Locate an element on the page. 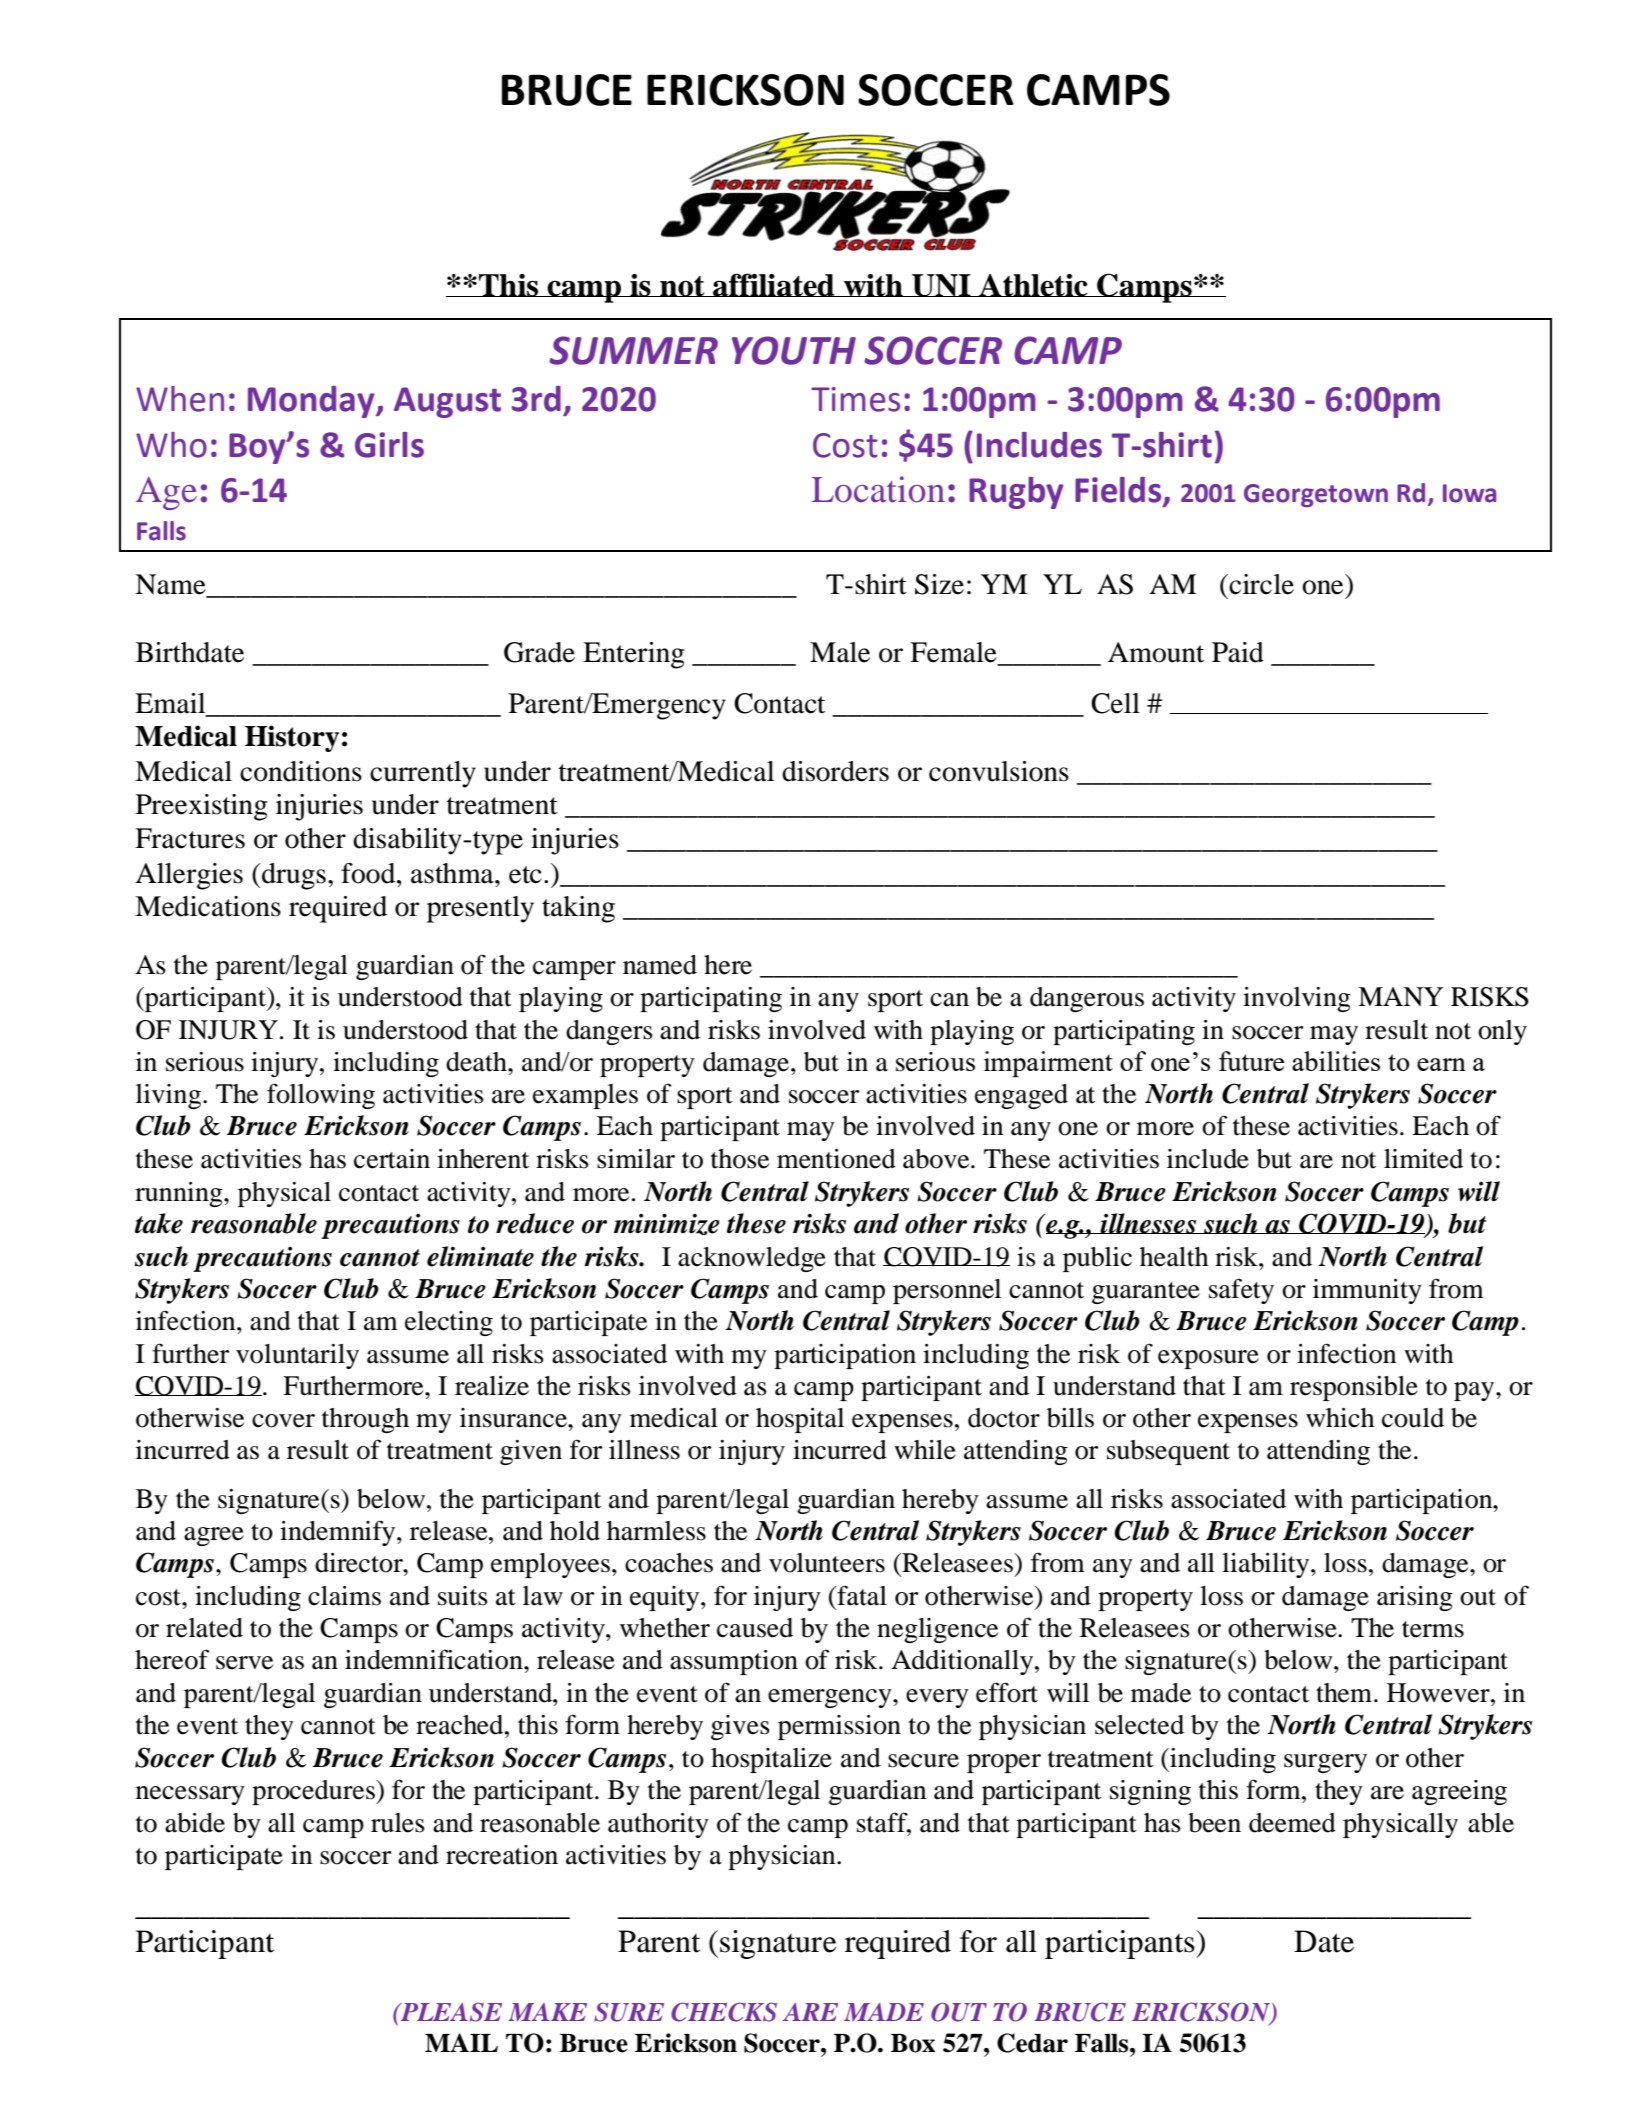 The height and width of the image is (2124, 1641). voluntarily is located at coordinates (297, 1356).
